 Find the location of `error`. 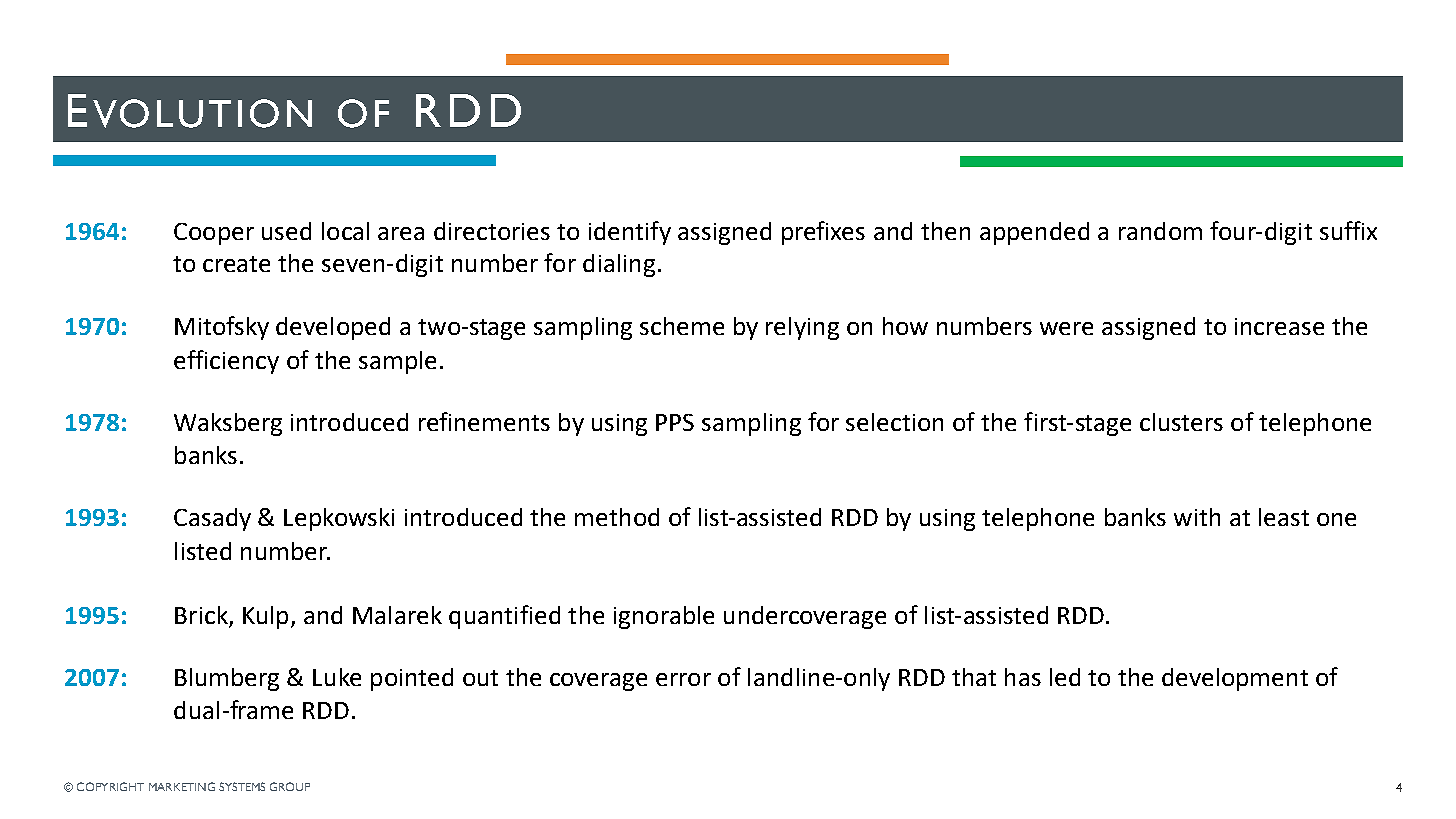

error is located at coordinates (683, 679).
